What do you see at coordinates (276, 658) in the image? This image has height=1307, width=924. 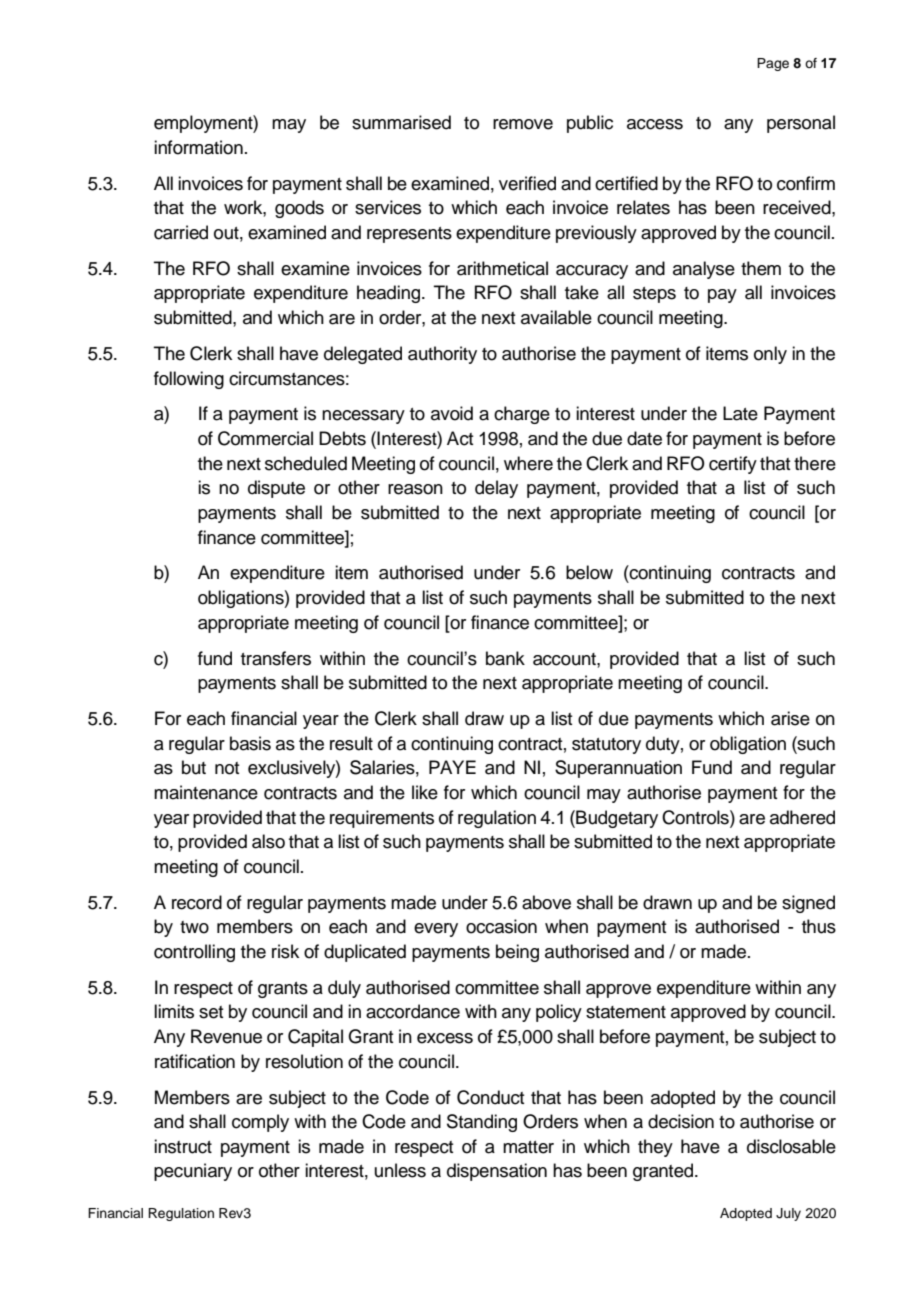 I see `transfers` at bounding box center [276, 658].
